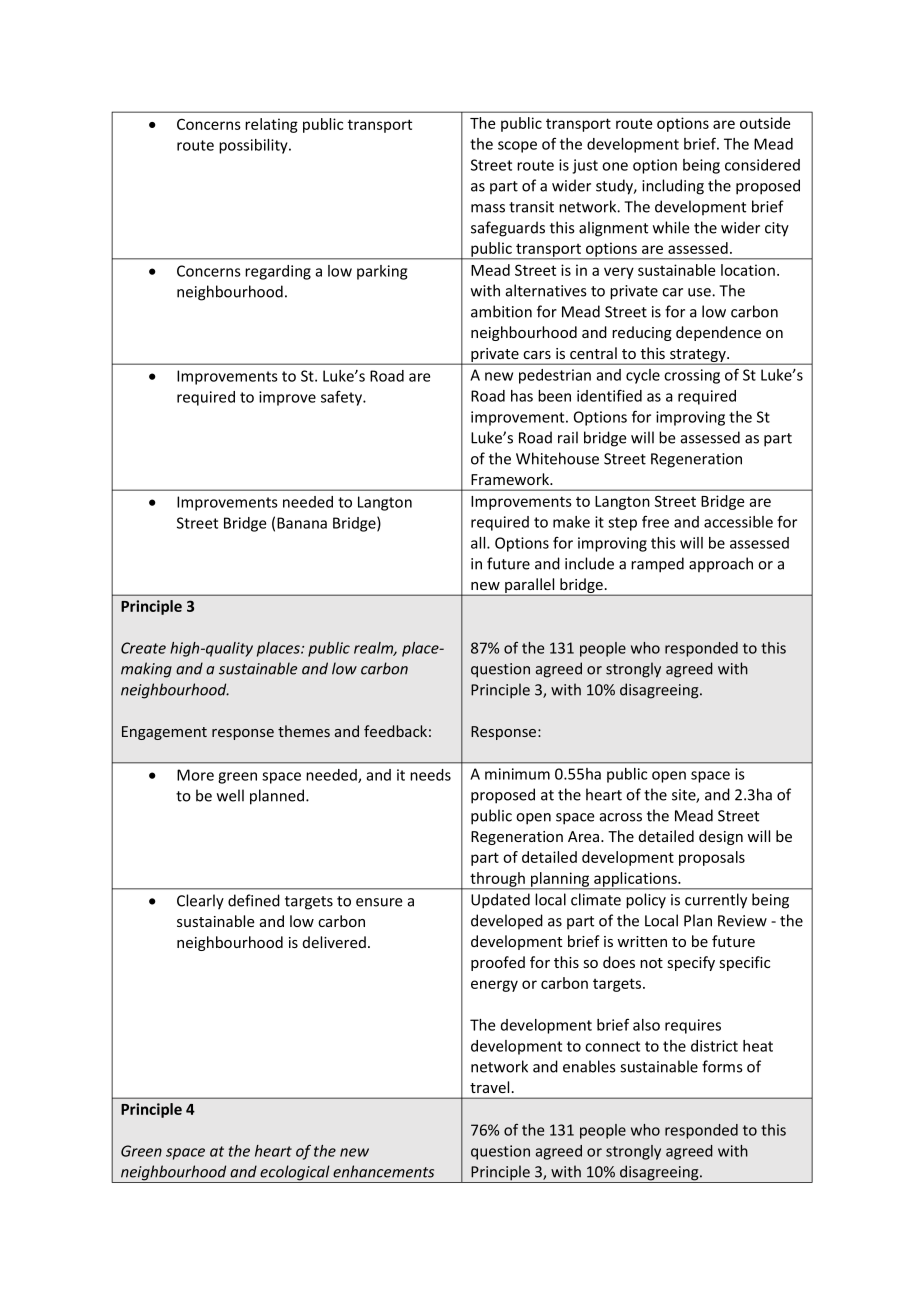 The height and width of the screenshot is (1308, 924). I want to click on Banana, so click(302, 523).
